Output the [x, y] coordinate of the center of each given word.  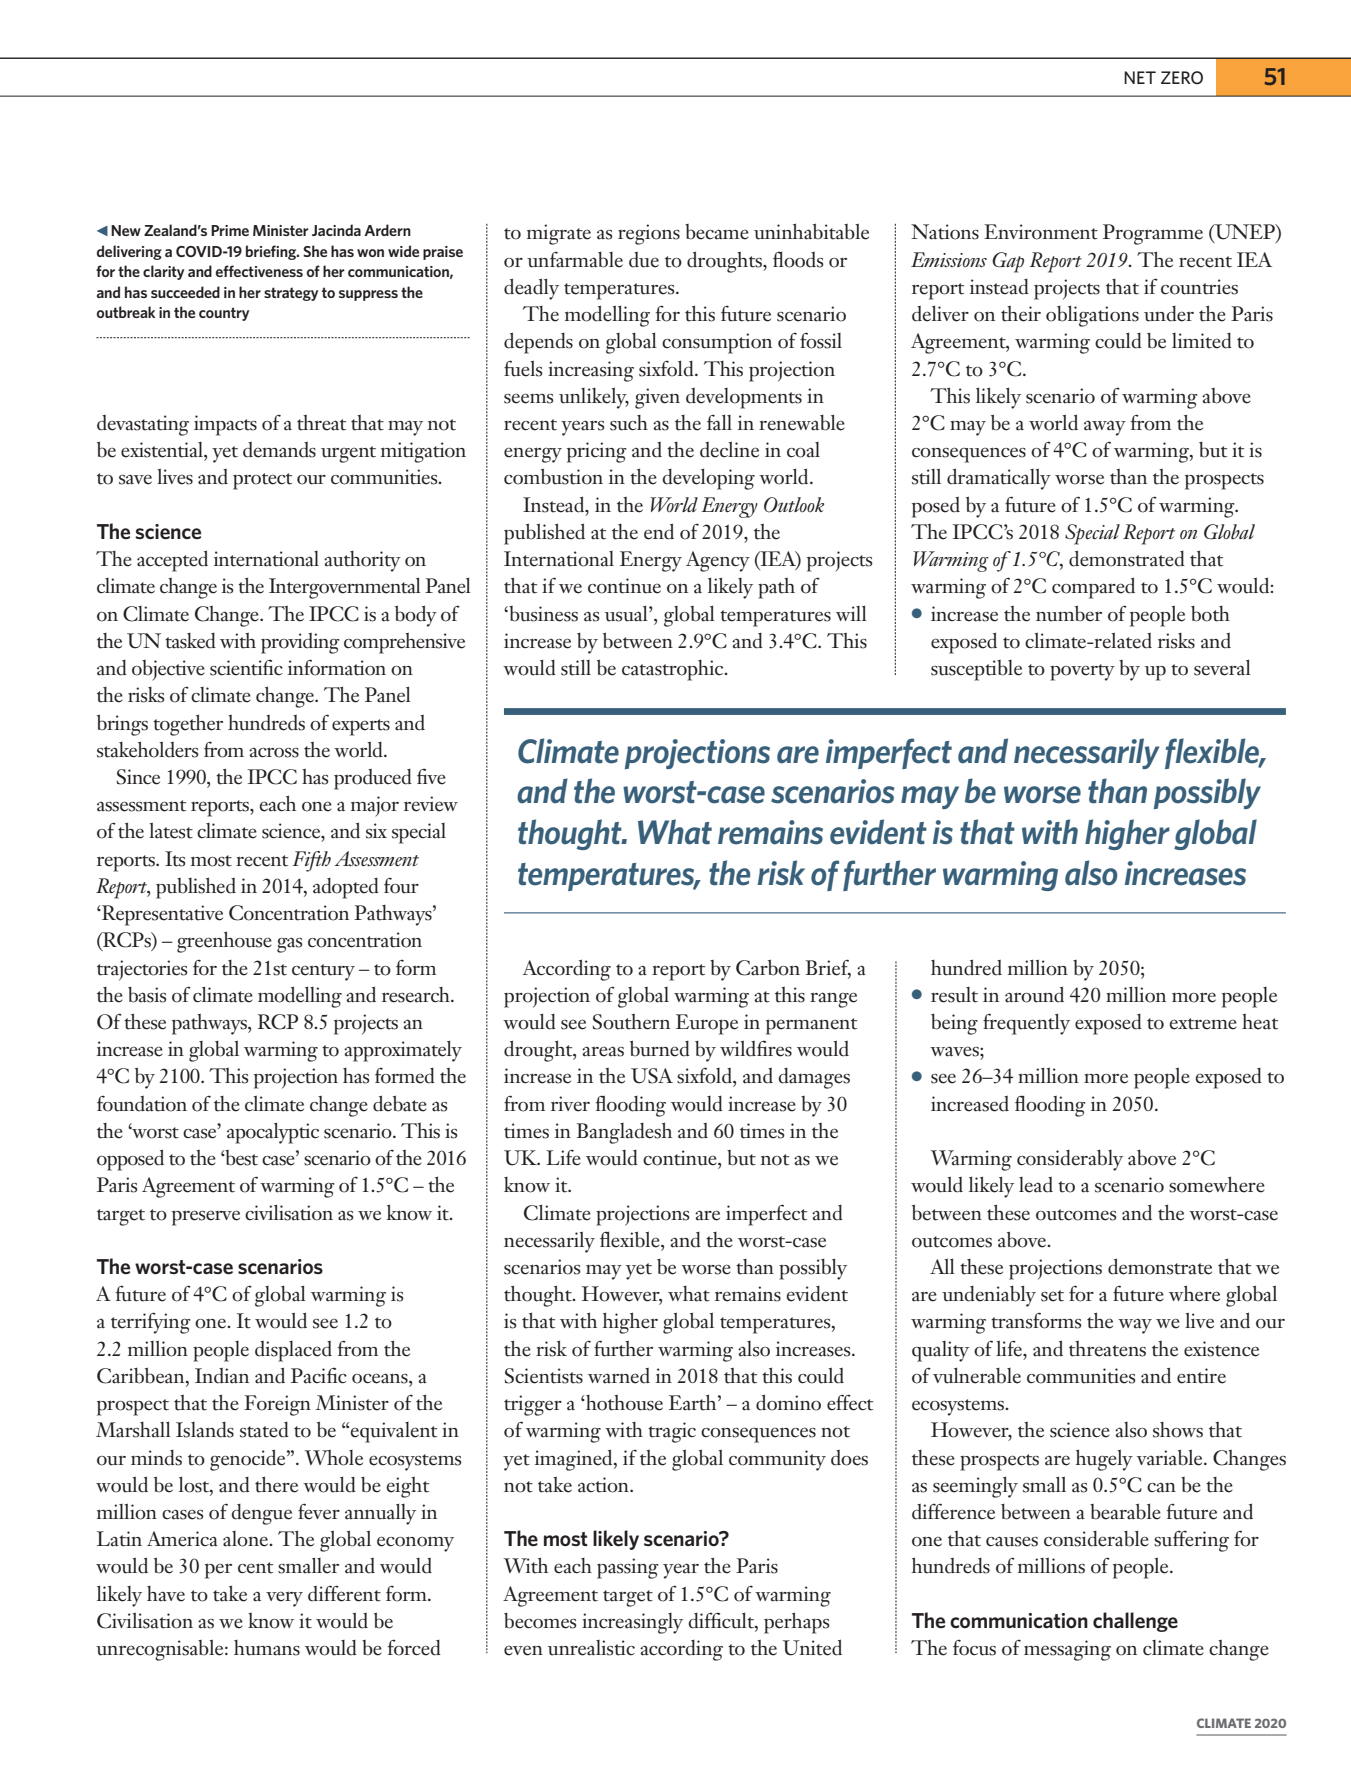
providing [300, 643]
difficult [722, 1621]
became [717, 232]
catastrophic [674, 670]
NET [1140, 77]
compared [1093, 588]
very [284, 1599]
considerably [1070, 1160]
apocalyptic [273, 1133]
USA [652, 1076]
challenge [1135, 1622]
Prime [230, 230]
